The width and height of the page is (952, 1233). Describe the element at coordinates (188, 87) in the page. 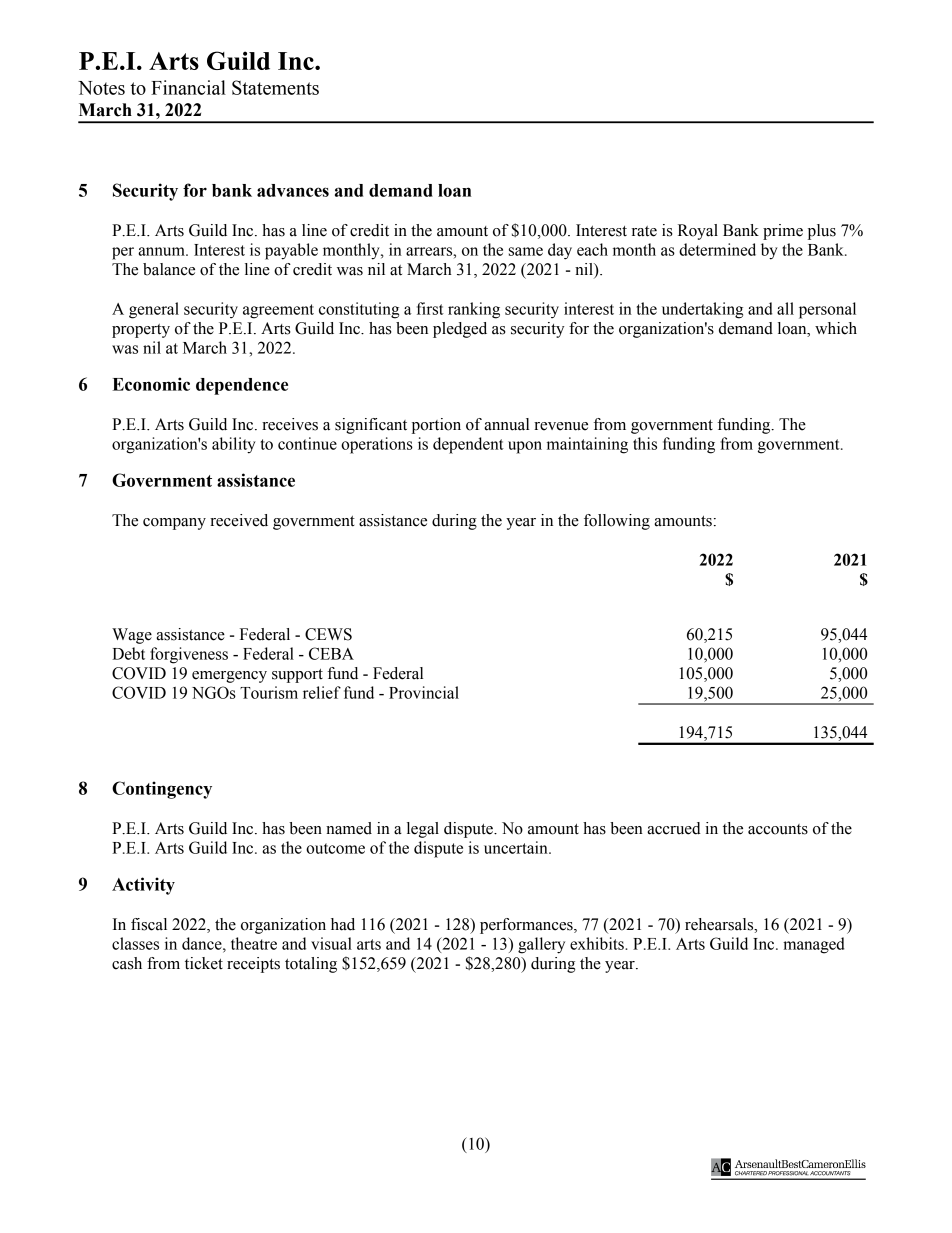

I see `Financial` at that location.
